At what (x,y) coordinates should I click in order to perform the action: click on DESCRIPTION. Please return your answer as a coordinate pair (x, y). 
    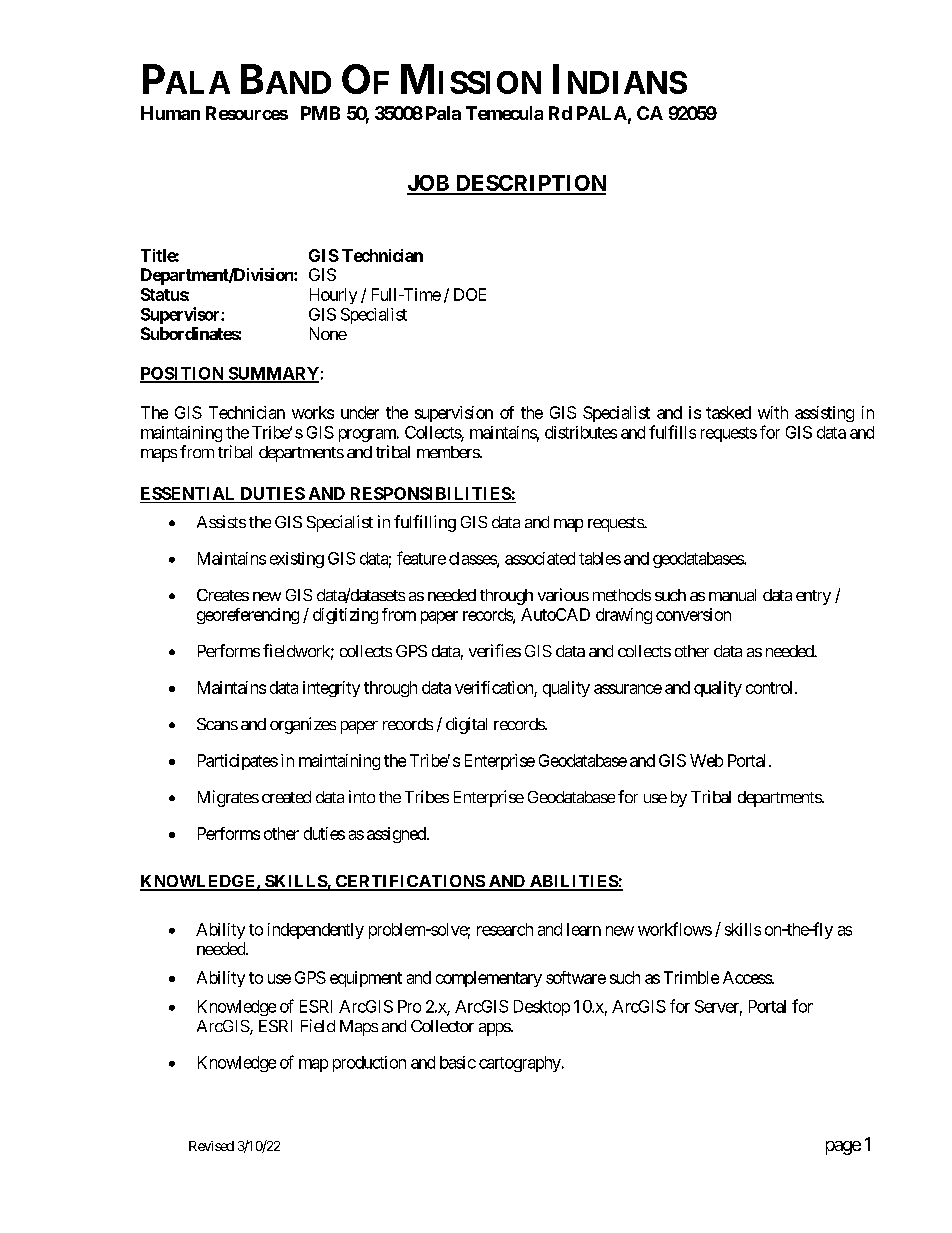
    Looking at the image, I should click on (529, 184).
